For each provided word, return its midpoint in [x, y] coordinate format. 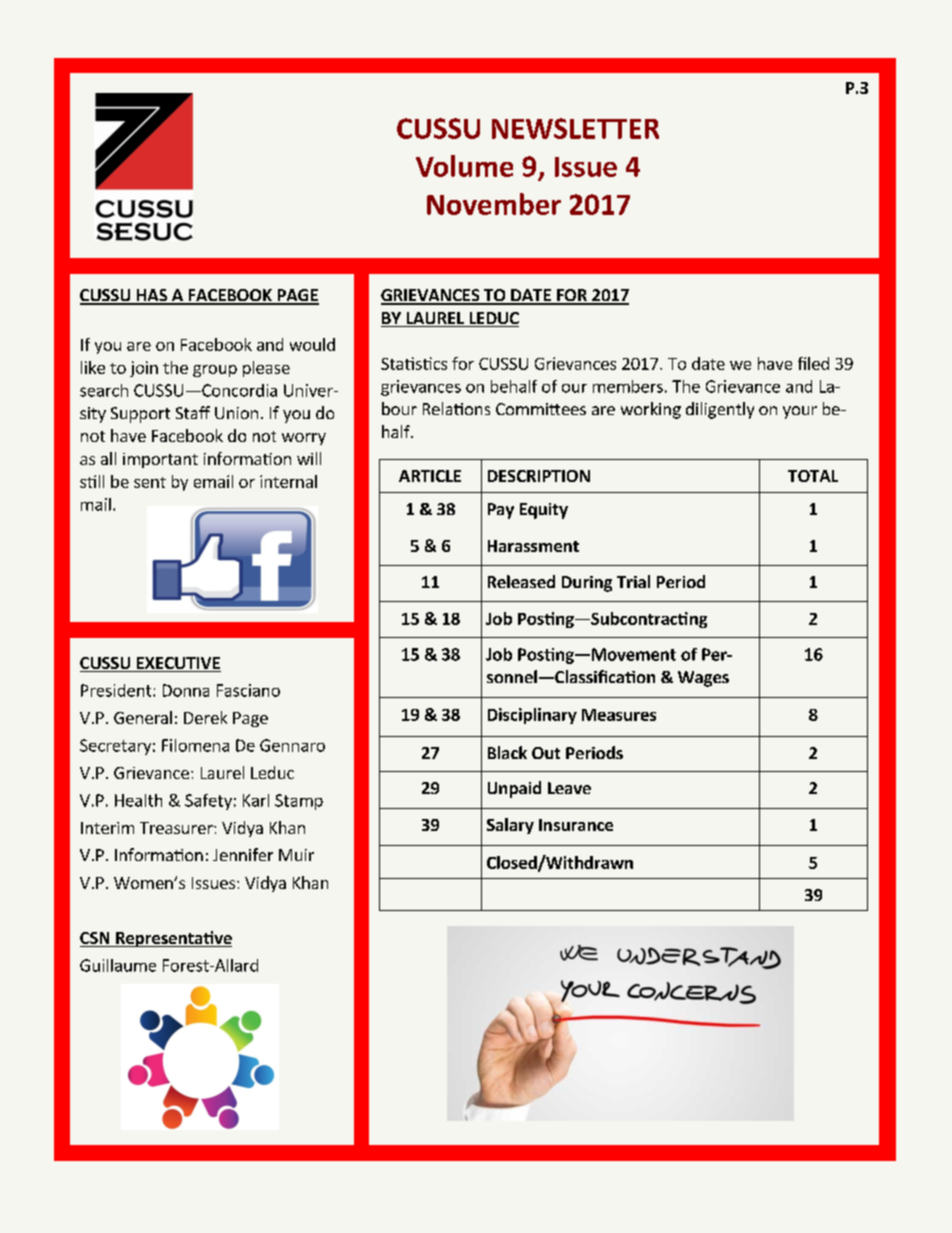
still [92, 481]
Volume [464, 166]
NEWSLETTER [575, 128]
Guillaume [118, 965]
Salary [510, 826]
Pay [501, 511]
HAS [151, 296]
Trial [633, 581]
